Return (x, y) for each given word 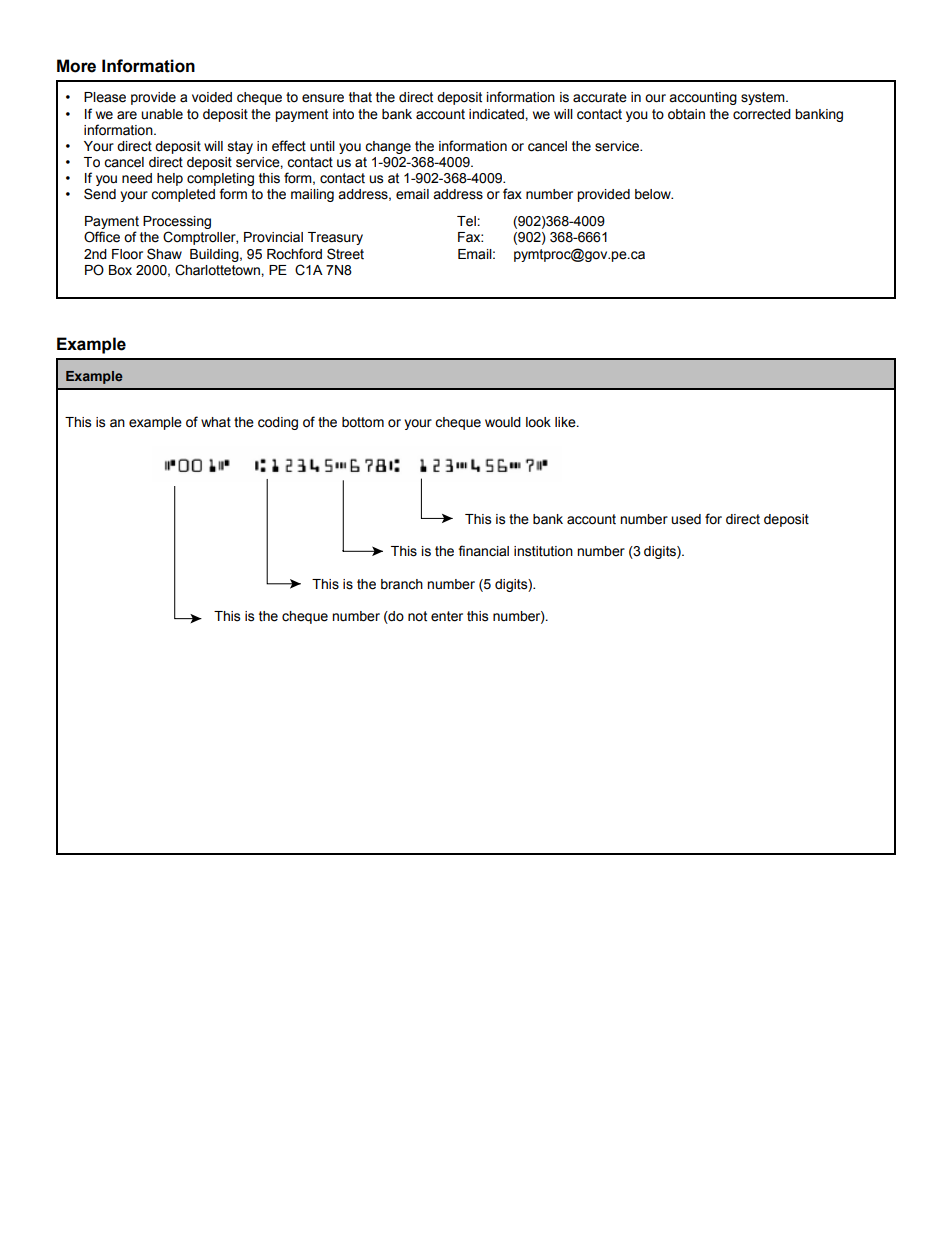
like (566, 422)
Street (345, 254)
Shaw (164, 254)
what (216, 422)
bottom (363, 422)
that (360, 97)
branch (402, 584)
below (654, 194)
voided (212, 97)
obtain (686, 114)
